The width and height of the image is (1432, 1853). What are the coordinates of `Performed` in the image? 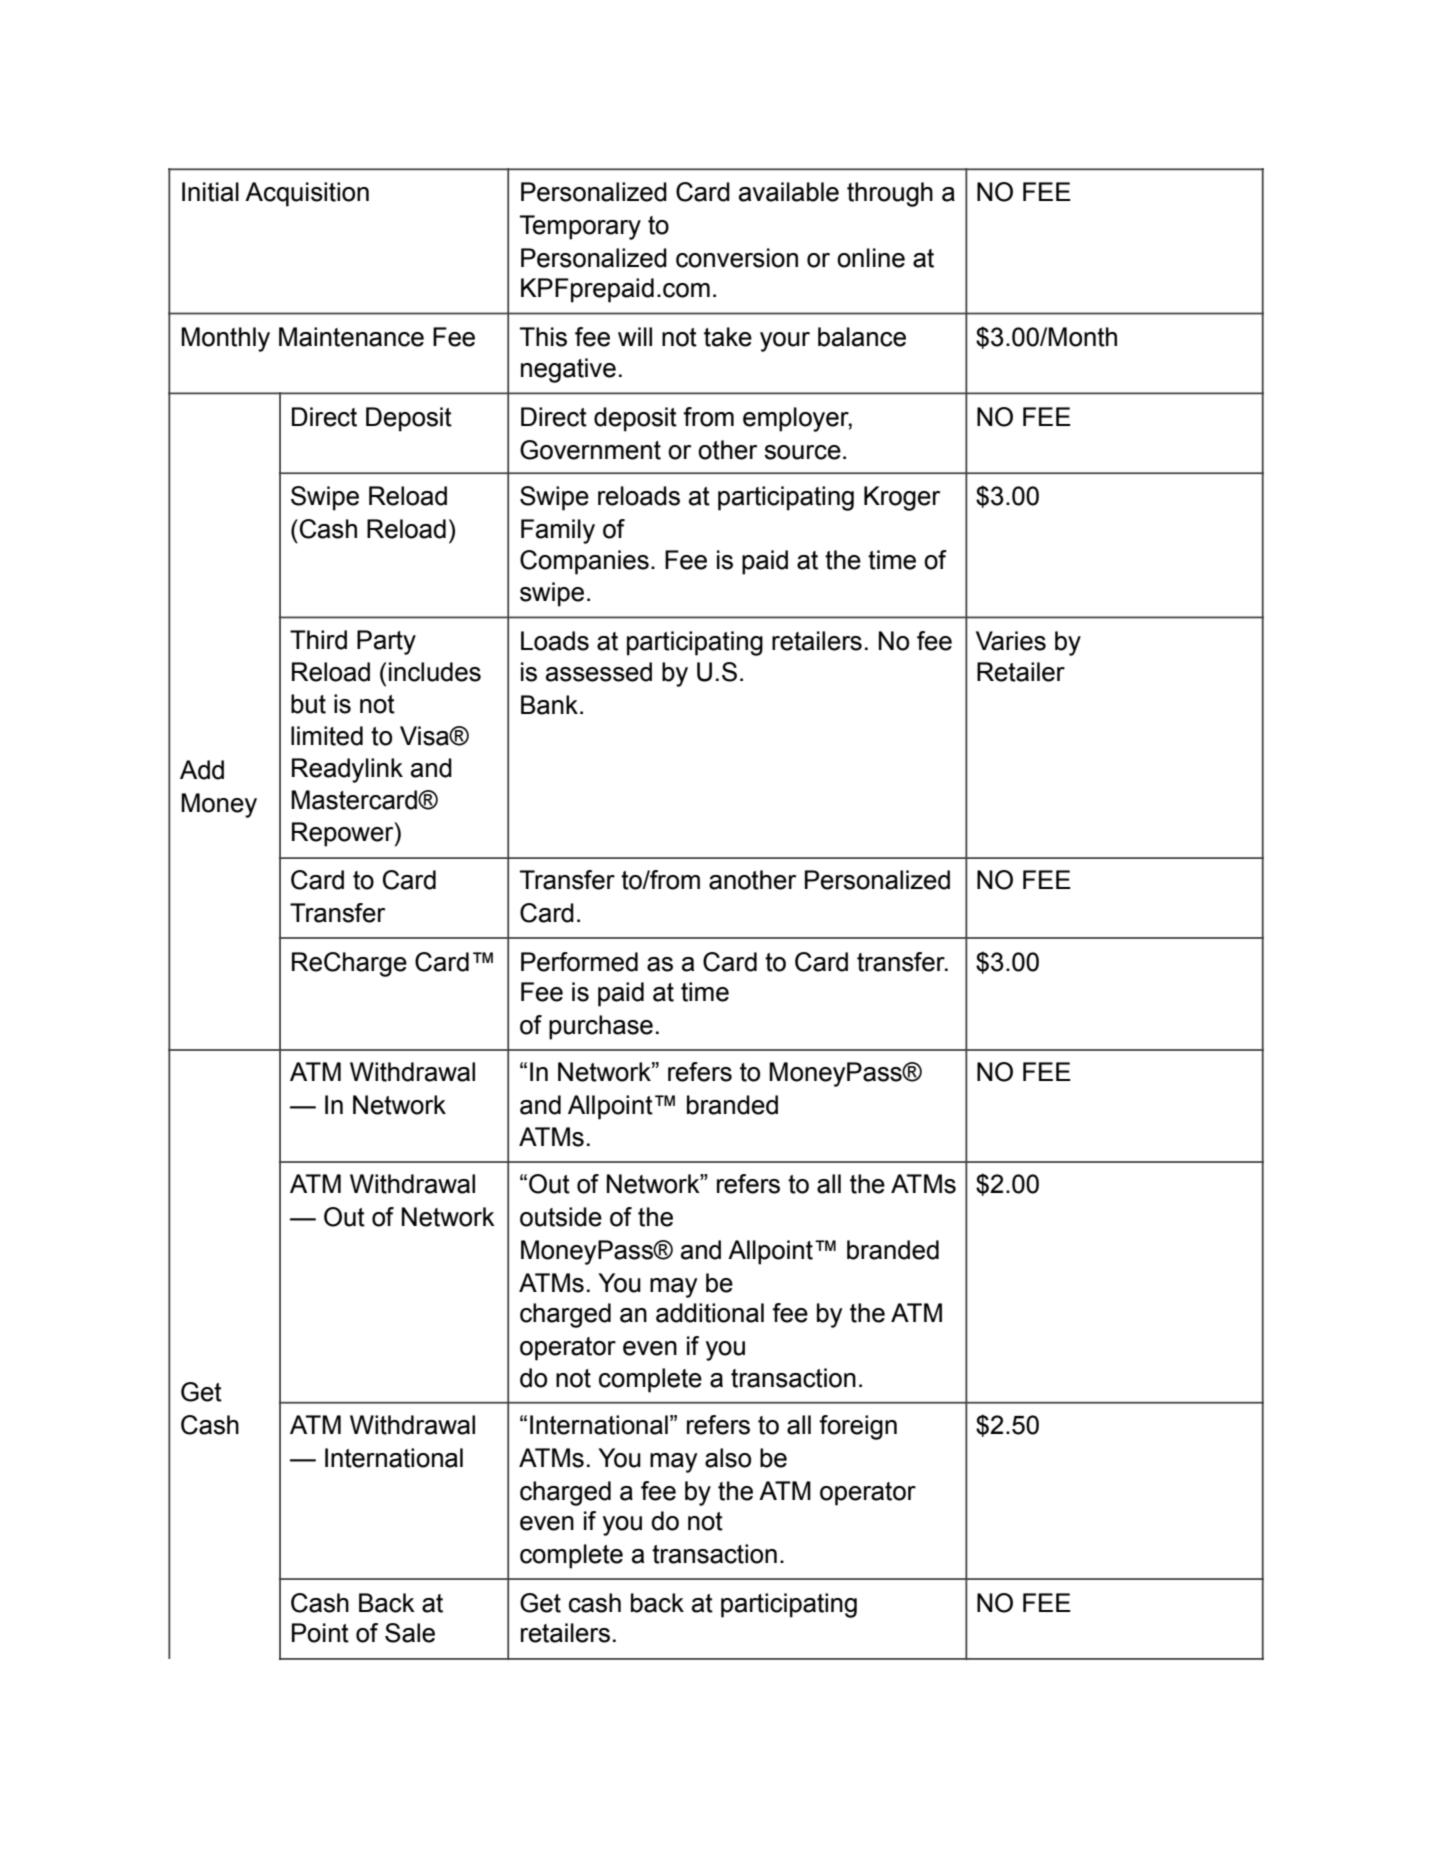 It's located at (579, 962).
